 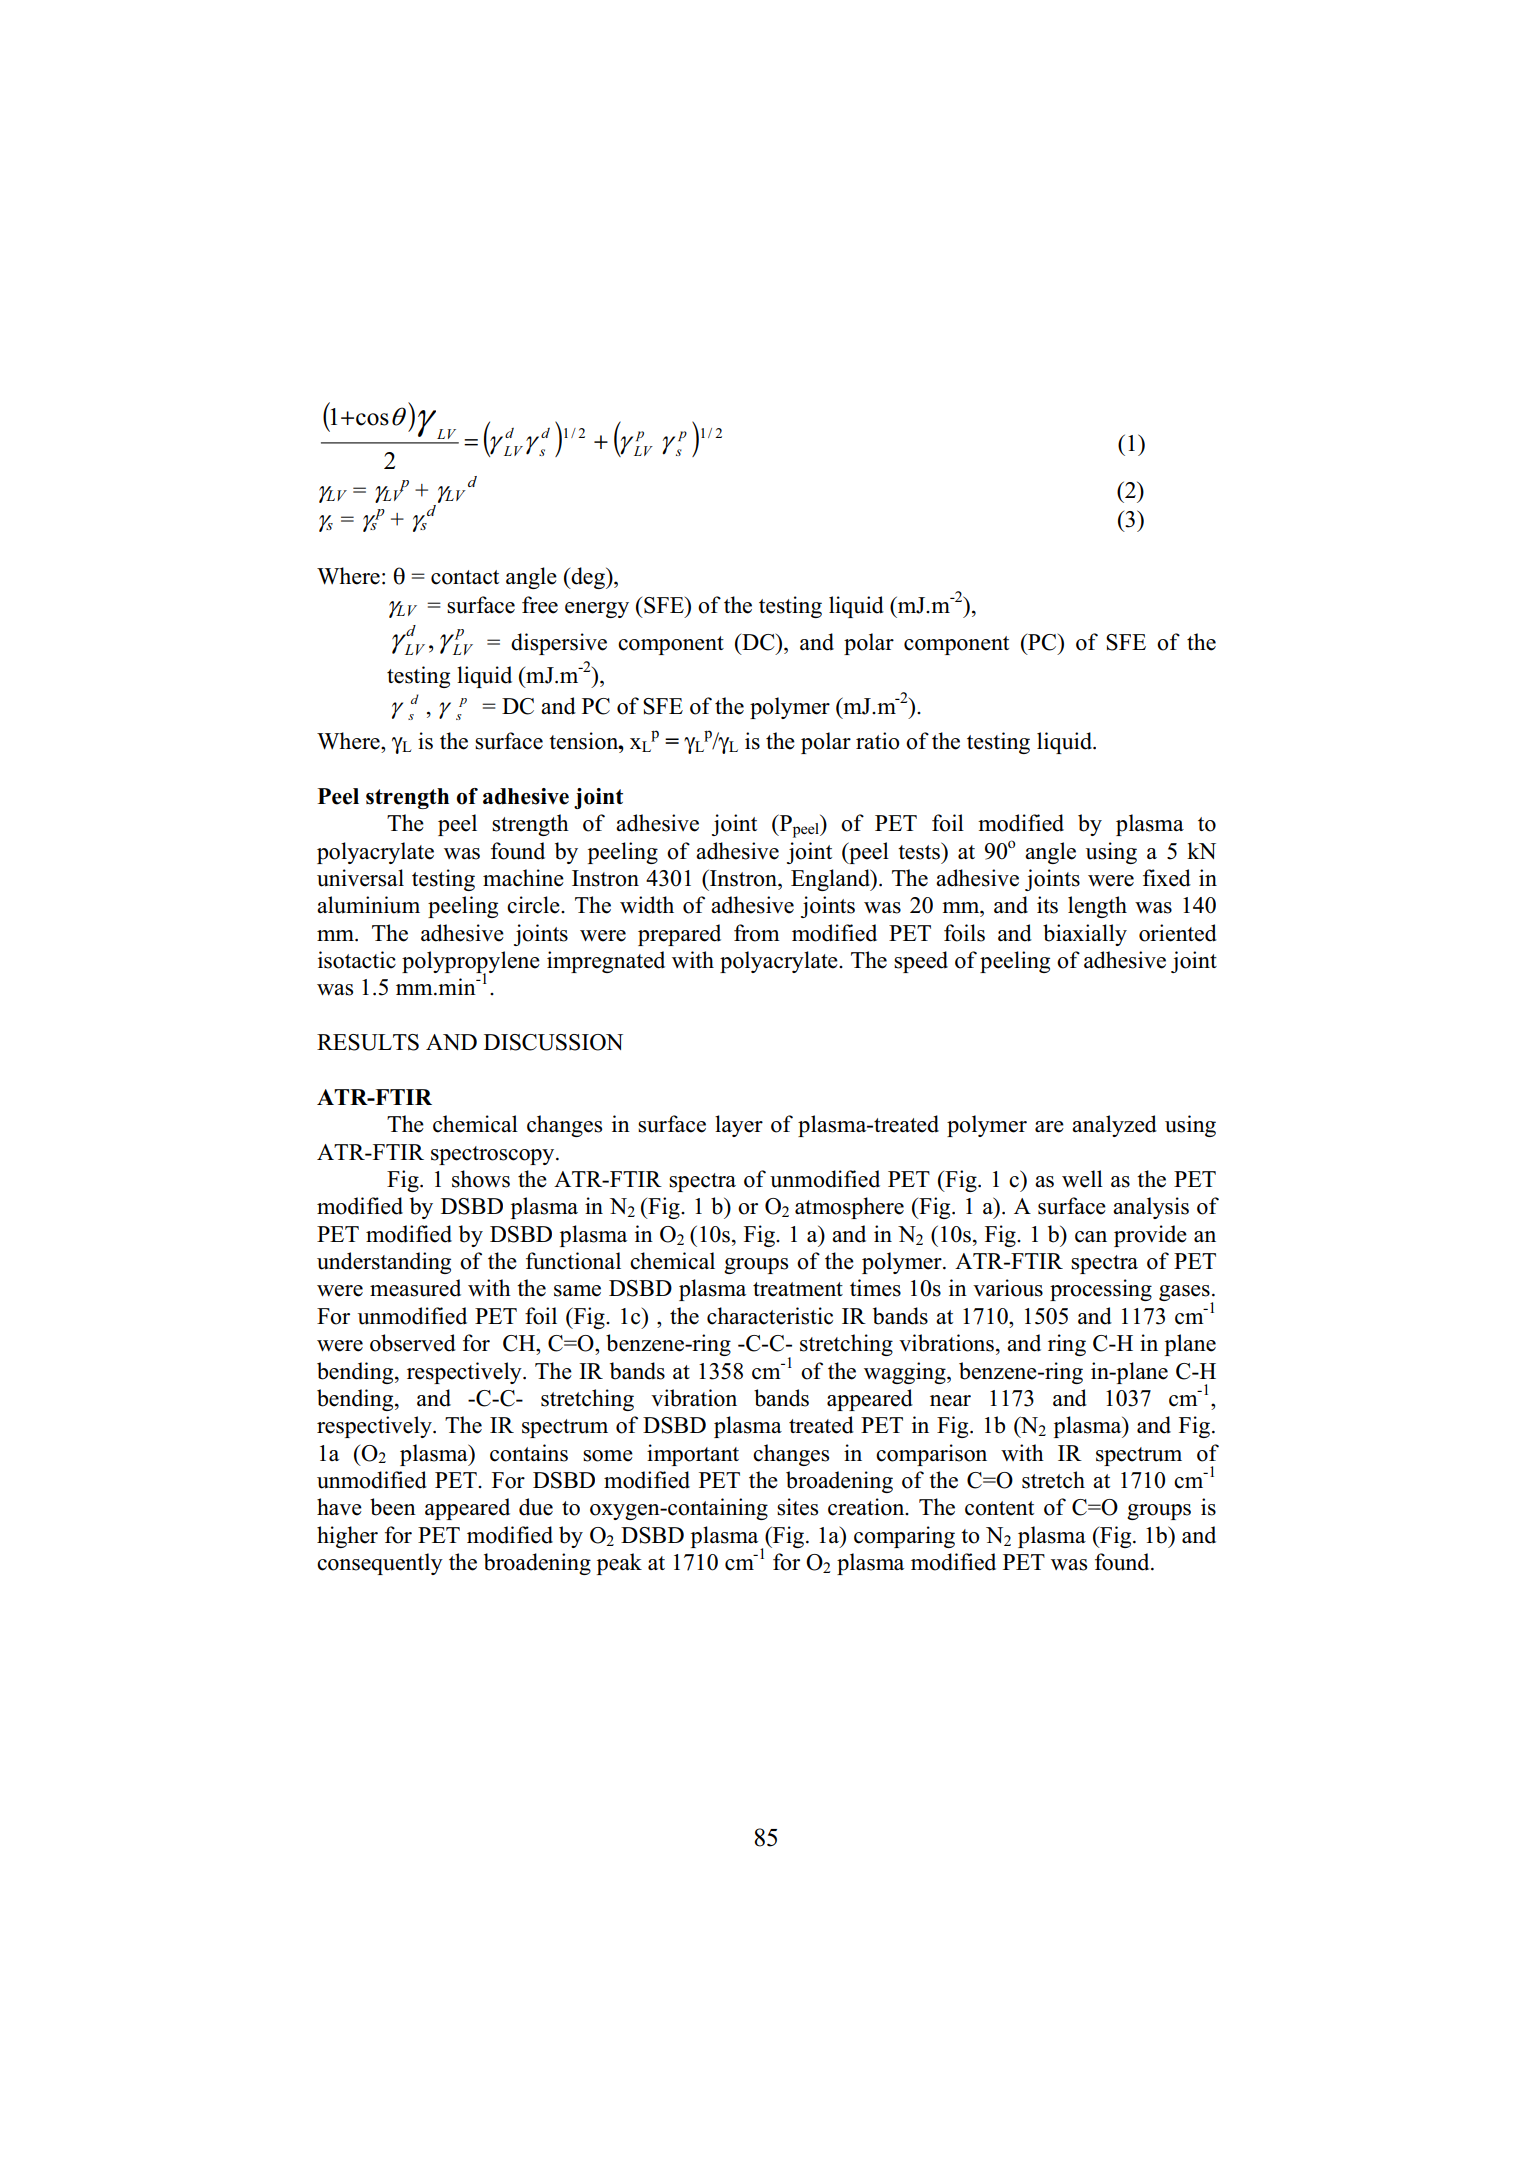 I want to click on been, so click(x=393, y=1507).
